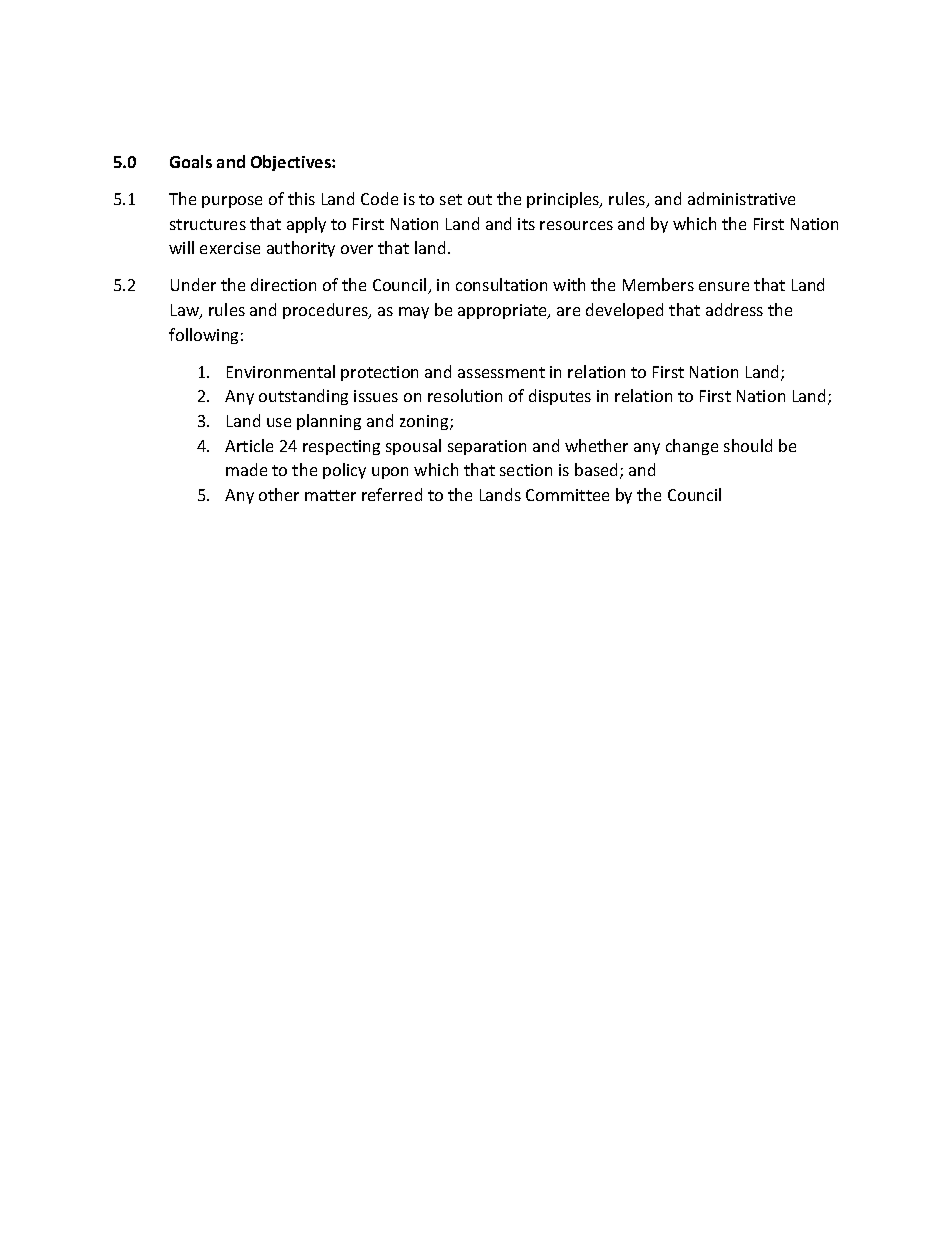 The image size is (952, 1233). Describe the element at coordinates (503, 311) in the screenshot. I see `appropriate` at that location.
